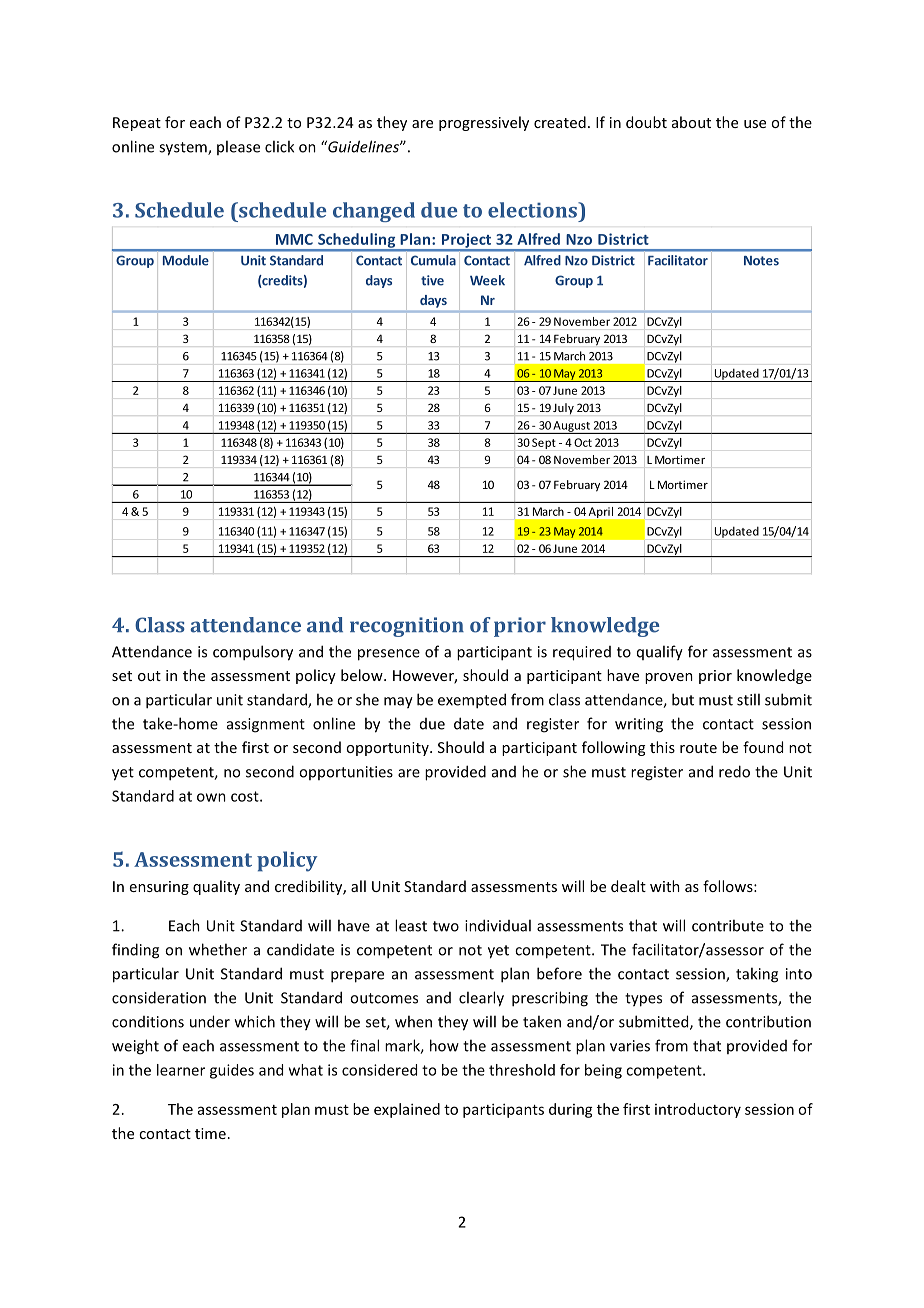 This screenshot has width=924, height=1308. I want to click on threshold, so click(522, 1070).
